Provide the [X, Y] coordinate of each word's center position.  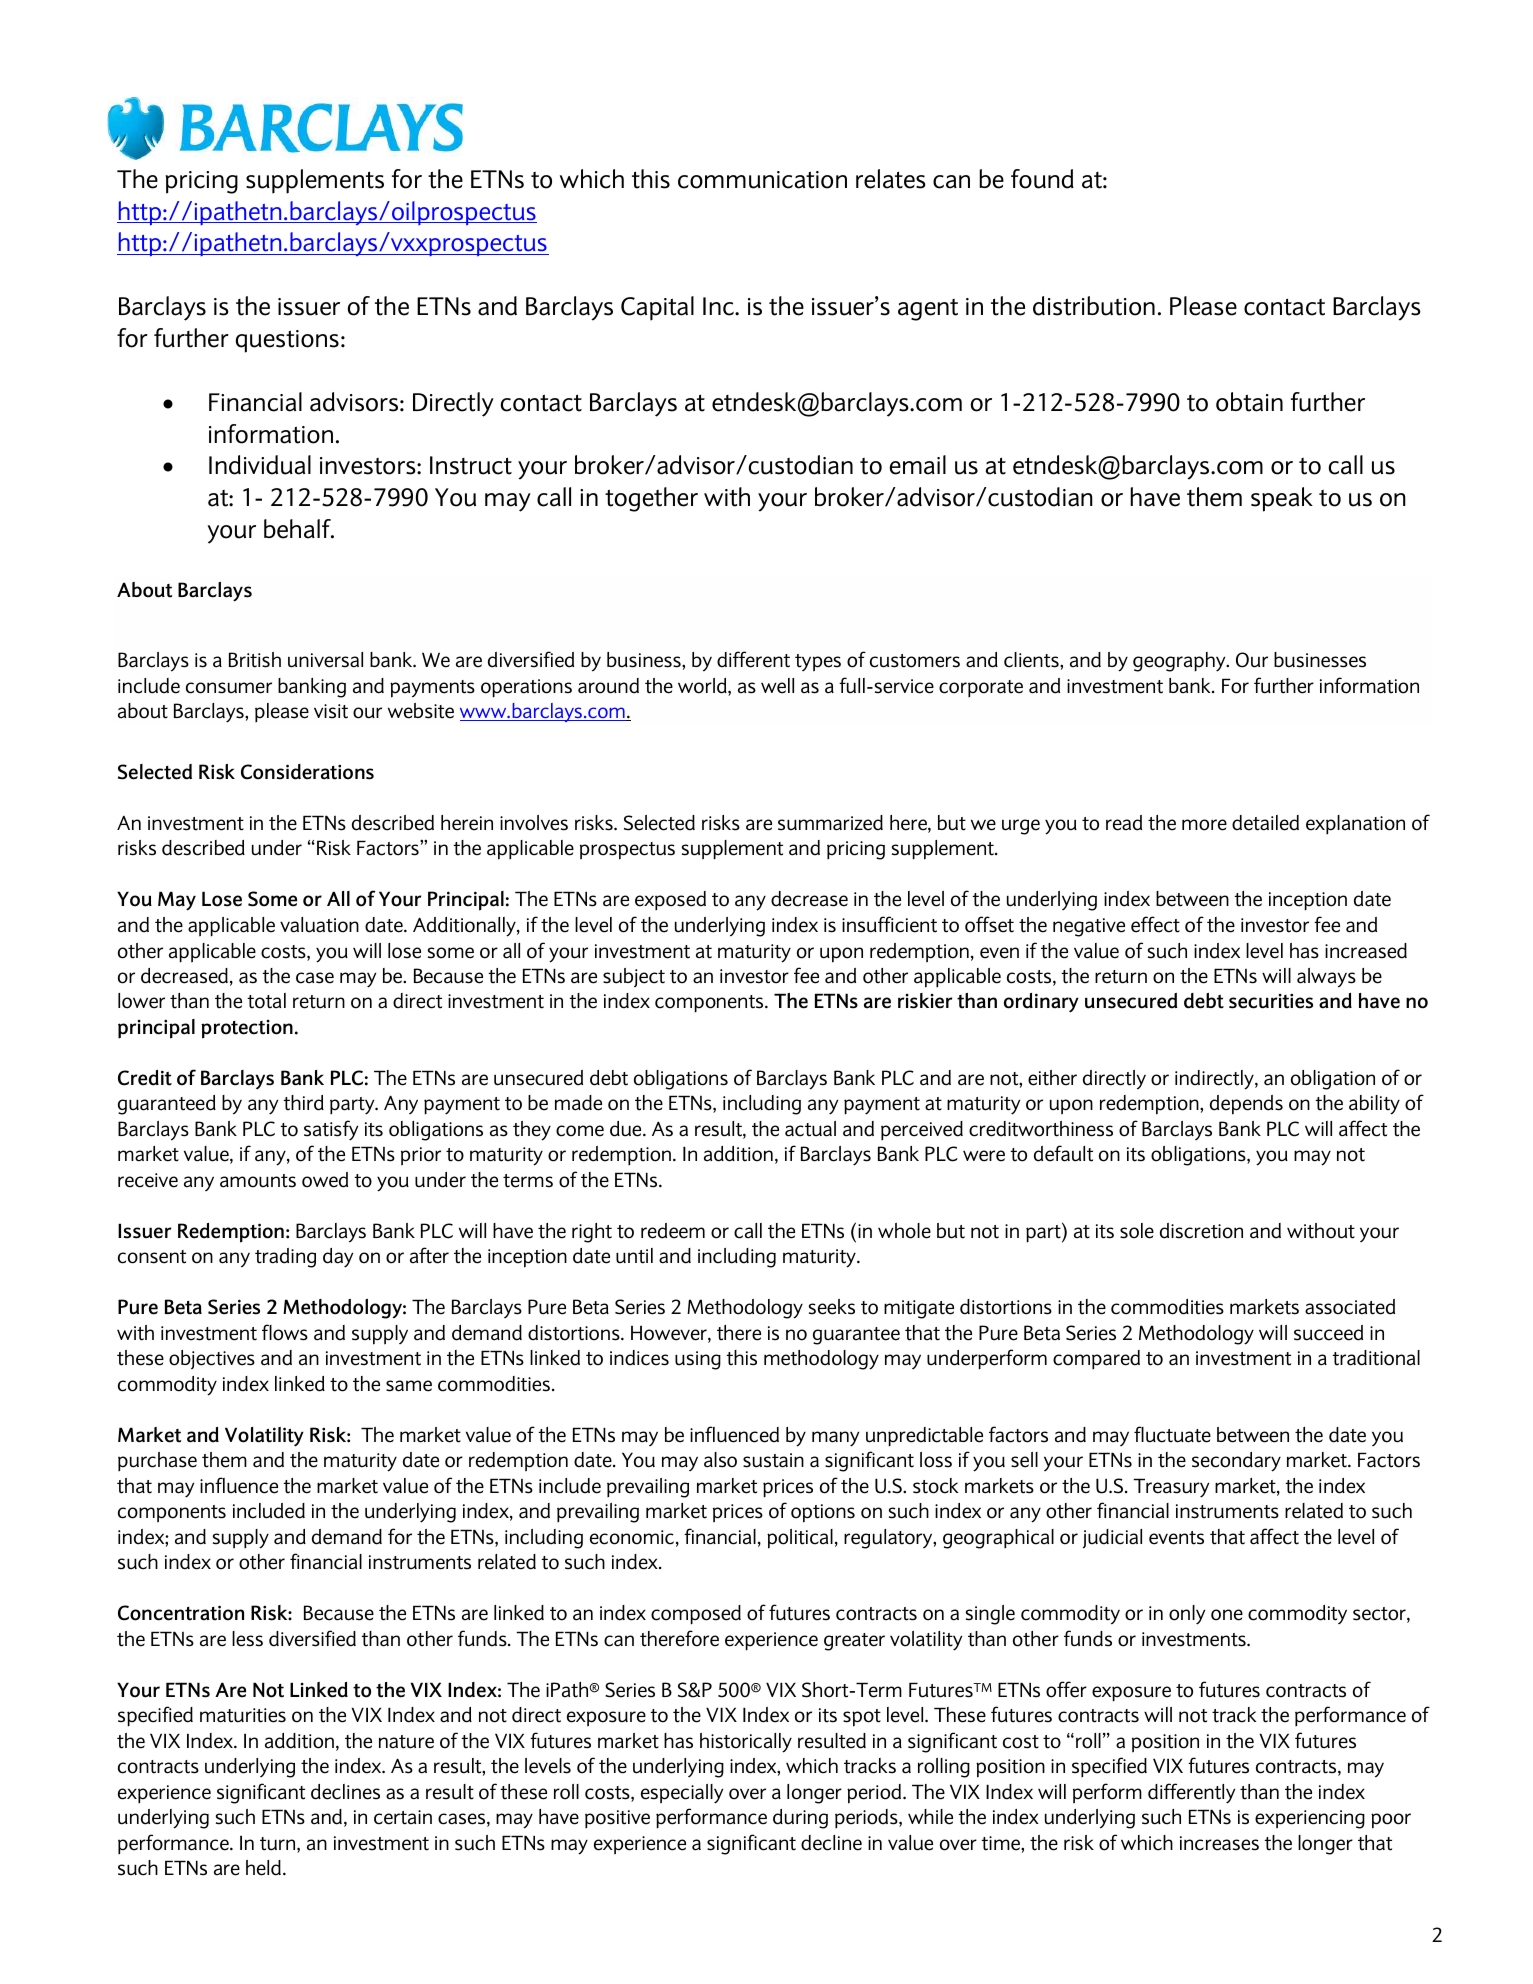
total [266, 1001]
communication [762, 180]
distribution [1094, 306]
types [818, 663]
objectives [212, 1359]
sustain [773, 1460]
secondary [1236, 1462]
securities [1271, 1001]
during [800, 1819]
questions [287, 341]
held [263, 1868]
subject [634, 977]
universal [325, 660]
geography [1180, 662]
